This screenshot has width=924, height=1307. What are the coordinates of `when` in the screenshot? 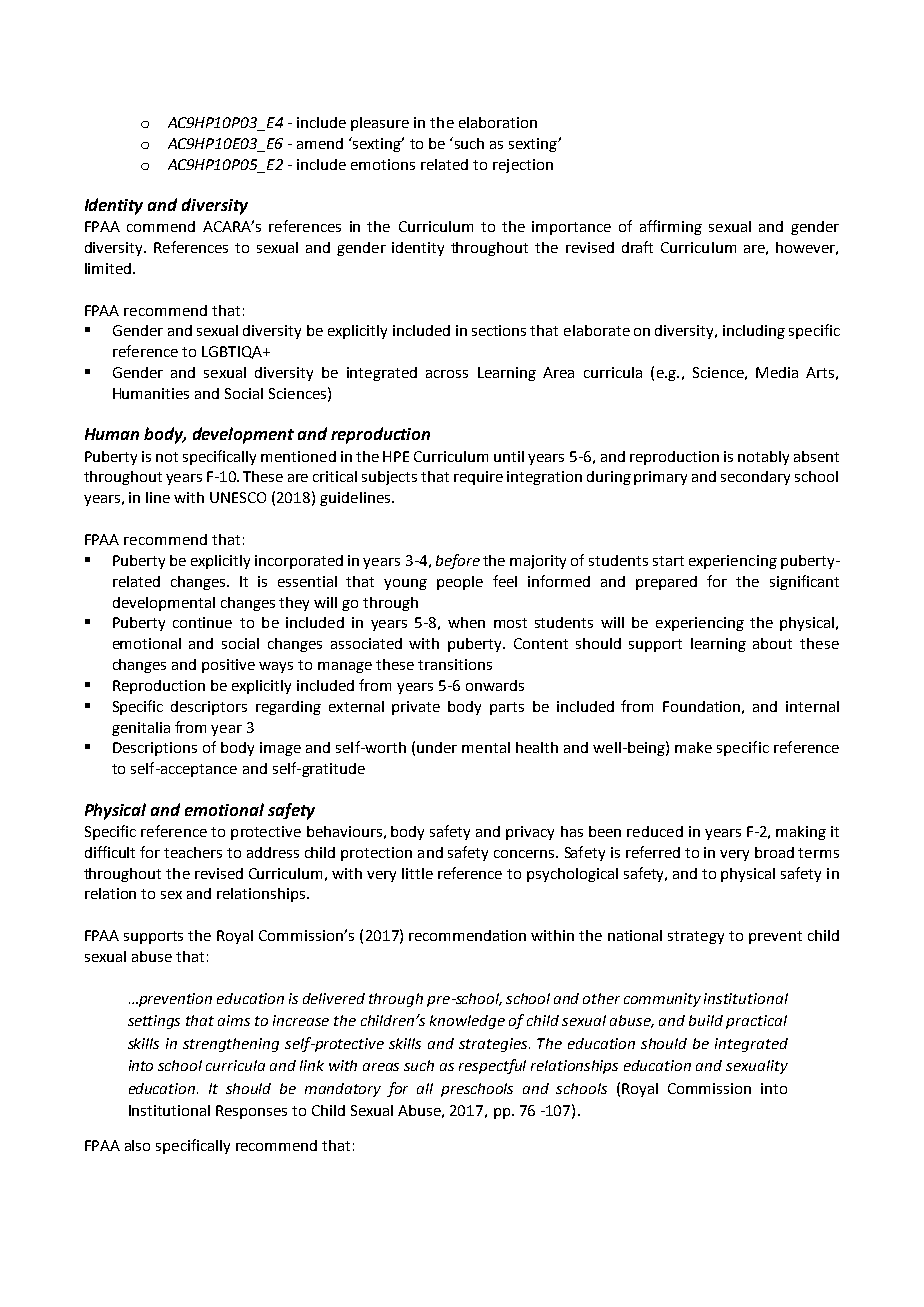 It's located at (466, 622).
